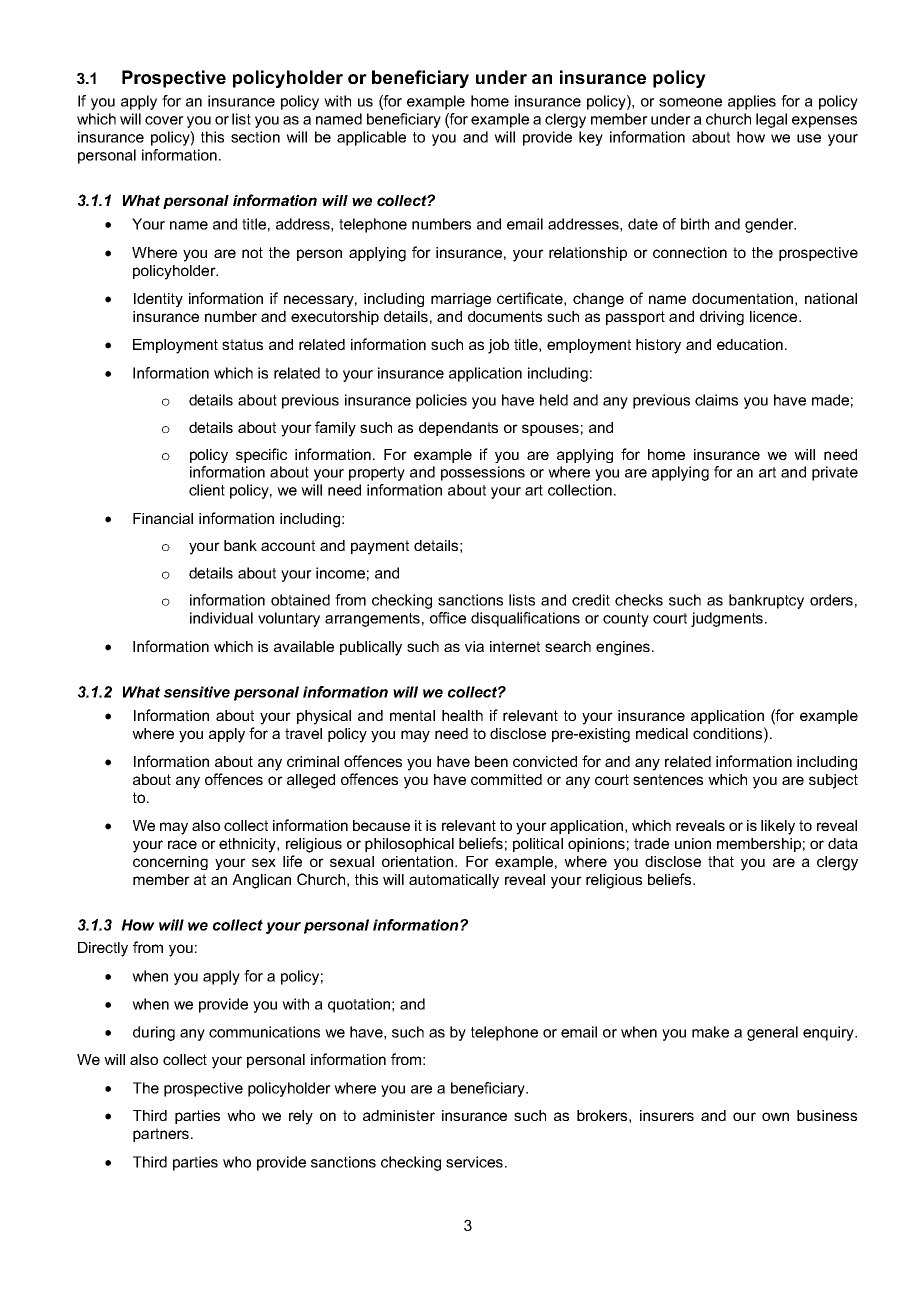 This screenshot has width=924, height=1308. I want to click on legal, so click(771, 120).
